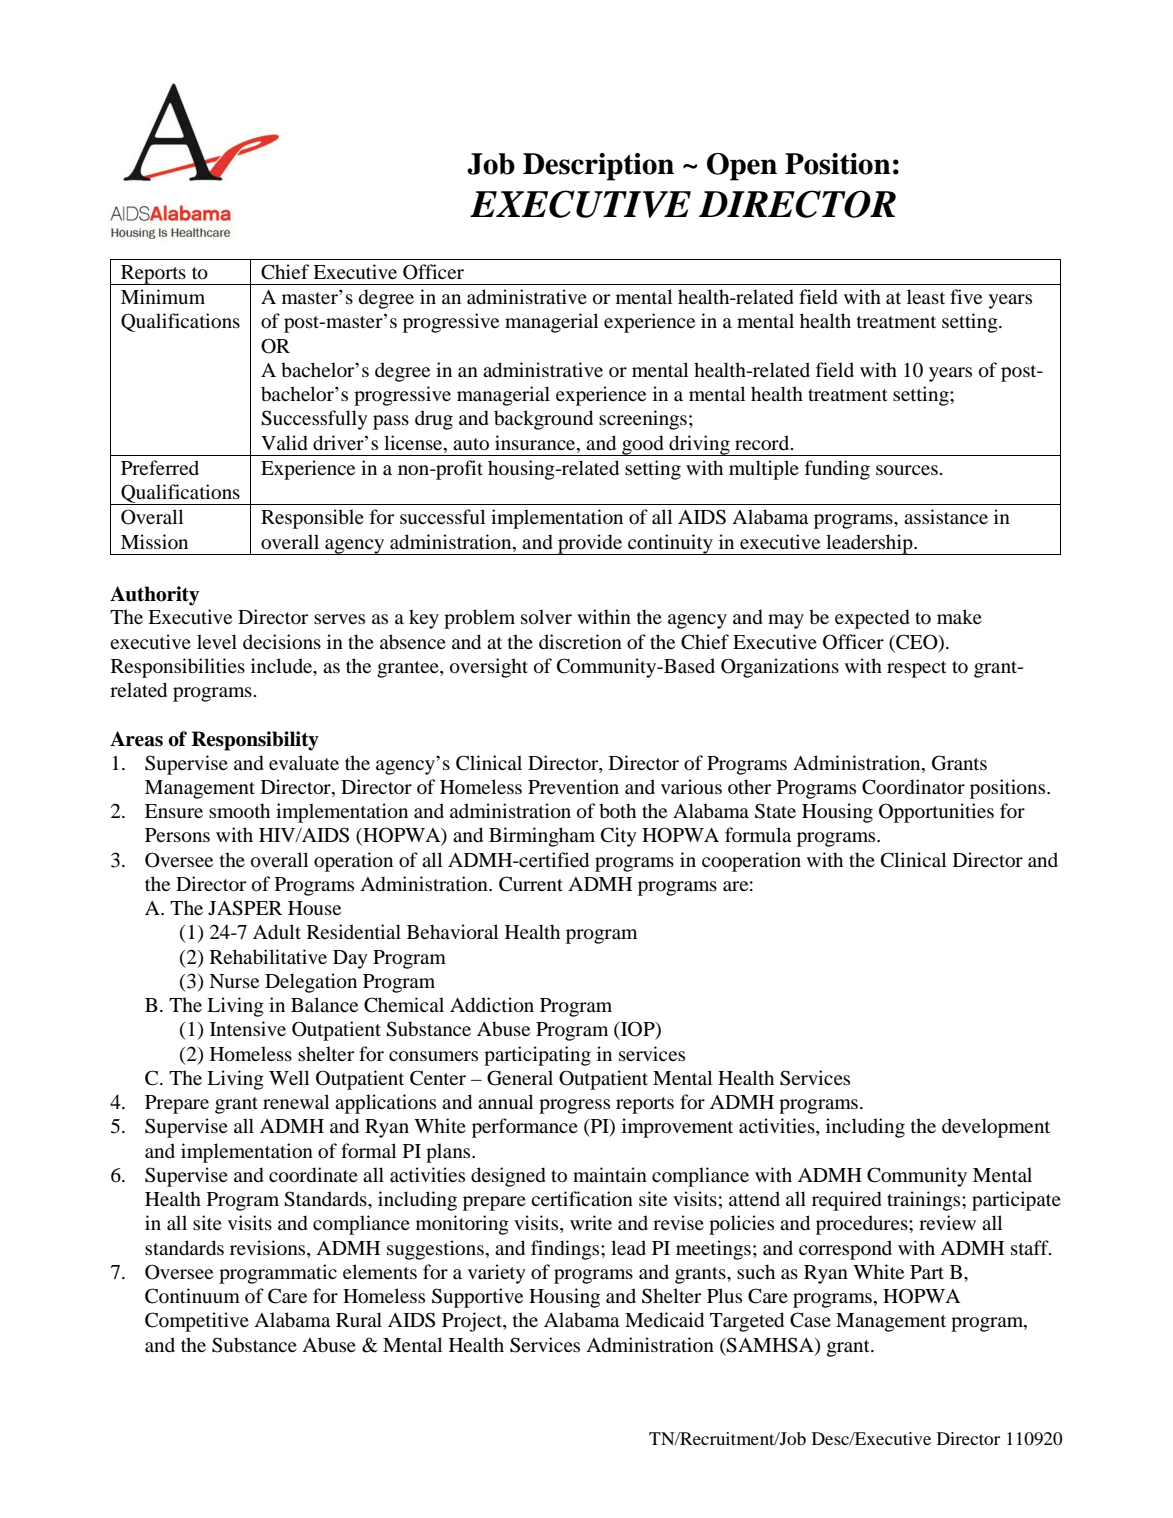 This screenshot has width=1173, height=1518. What do you see at coordinates (255, 741) in the screenshot?
I see `Responsibility` at bounding box center [255, 741].
